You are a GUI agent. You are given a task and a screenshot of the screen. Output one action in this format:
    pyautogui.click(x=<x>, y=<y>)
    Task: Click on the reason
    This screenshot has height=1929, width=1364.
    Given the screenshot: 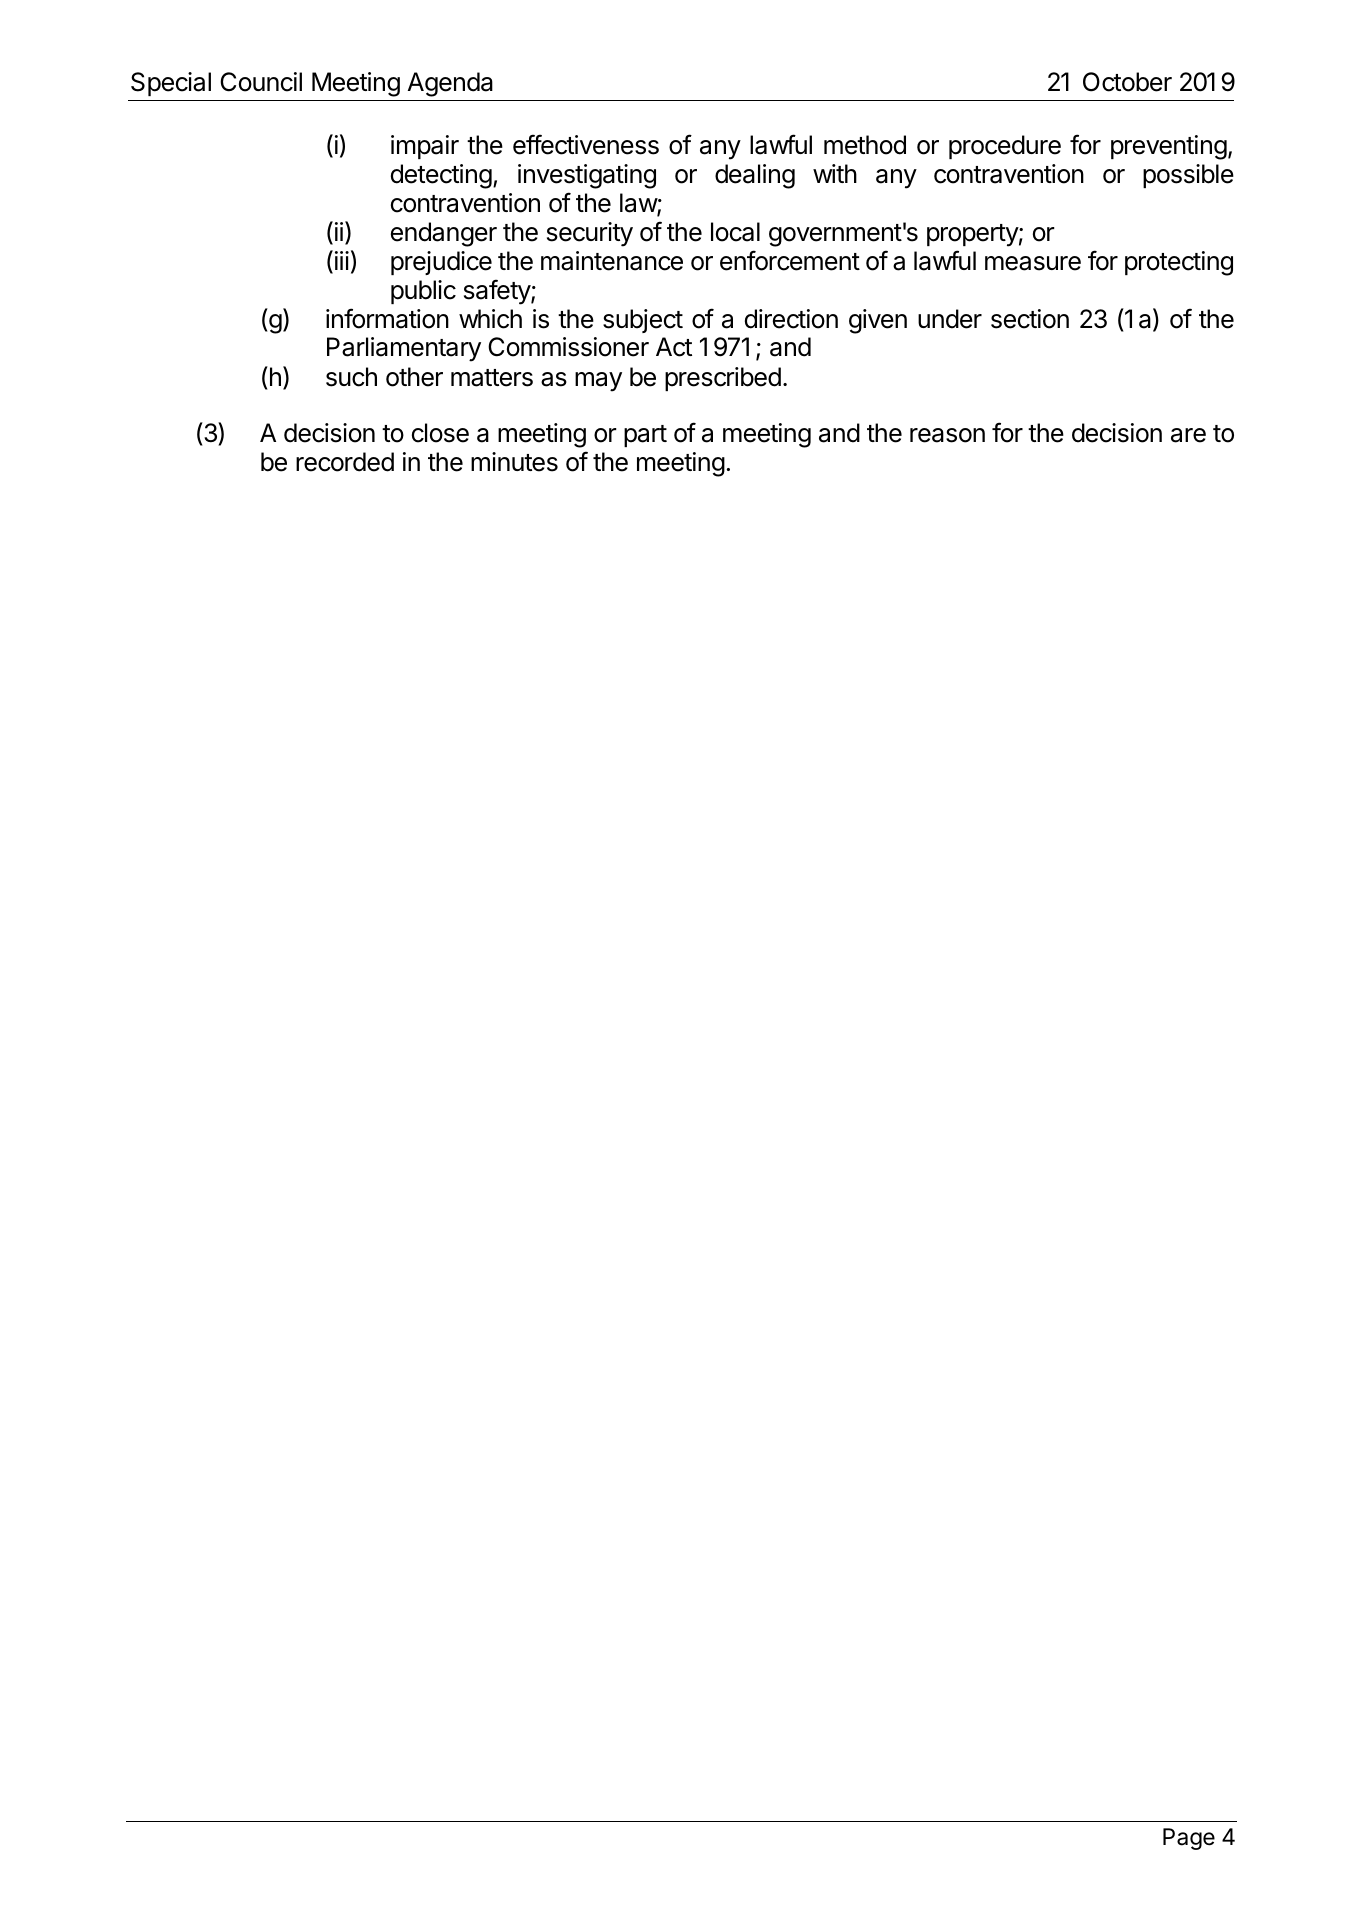 What is the action you would take?
    pyautogui.click(x=947, y=435)
